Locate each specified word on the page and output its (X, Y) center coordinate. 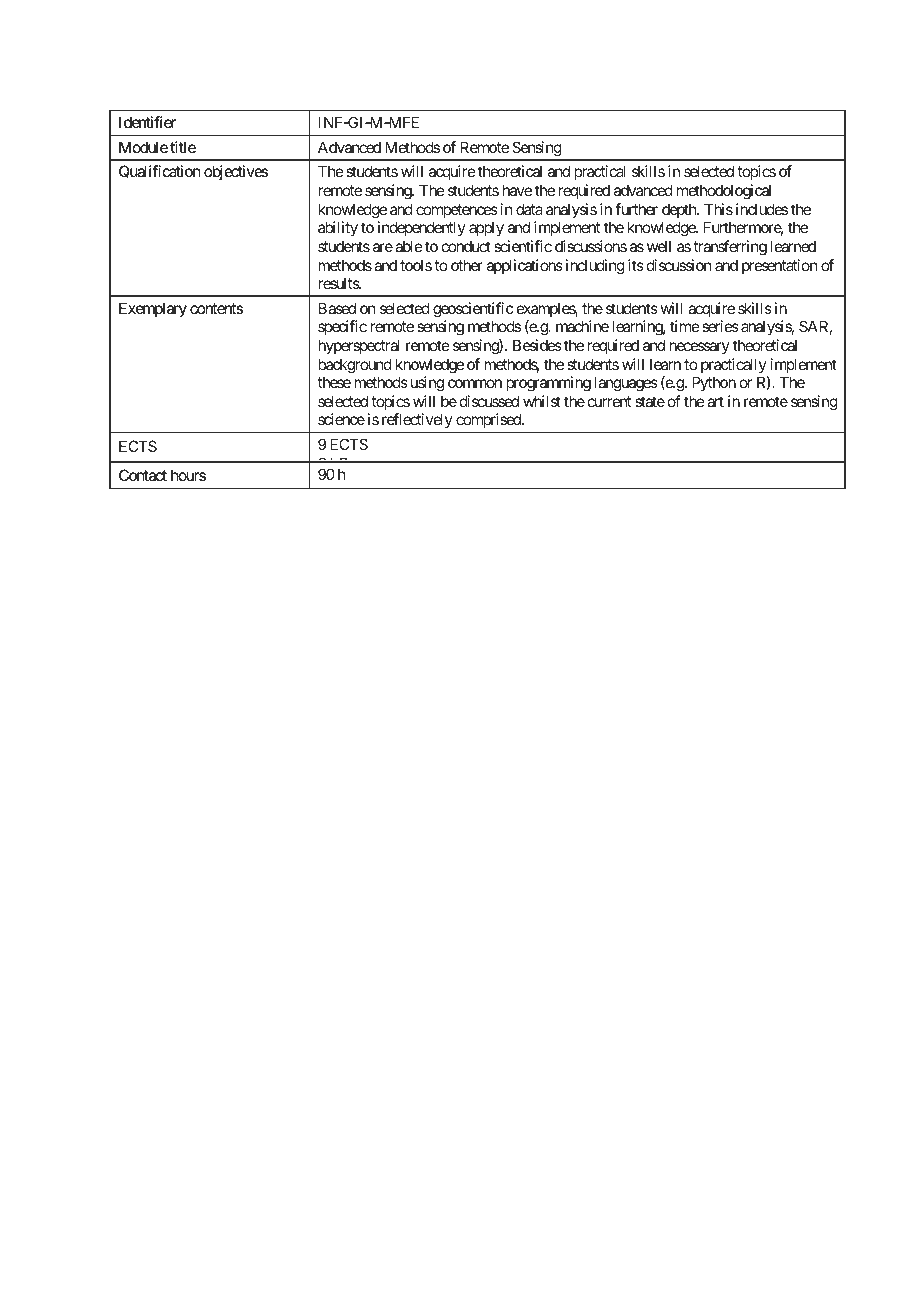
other (467, 265)
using (427, 384)
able (409, 246)
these (334, 382)
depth (680, 210)
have (517, 190)
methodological (724, 192)
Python (714, 383)
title (183, 147)
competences (457, 211)
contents (216, 308)
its (636, 265)
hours (188, 475)
